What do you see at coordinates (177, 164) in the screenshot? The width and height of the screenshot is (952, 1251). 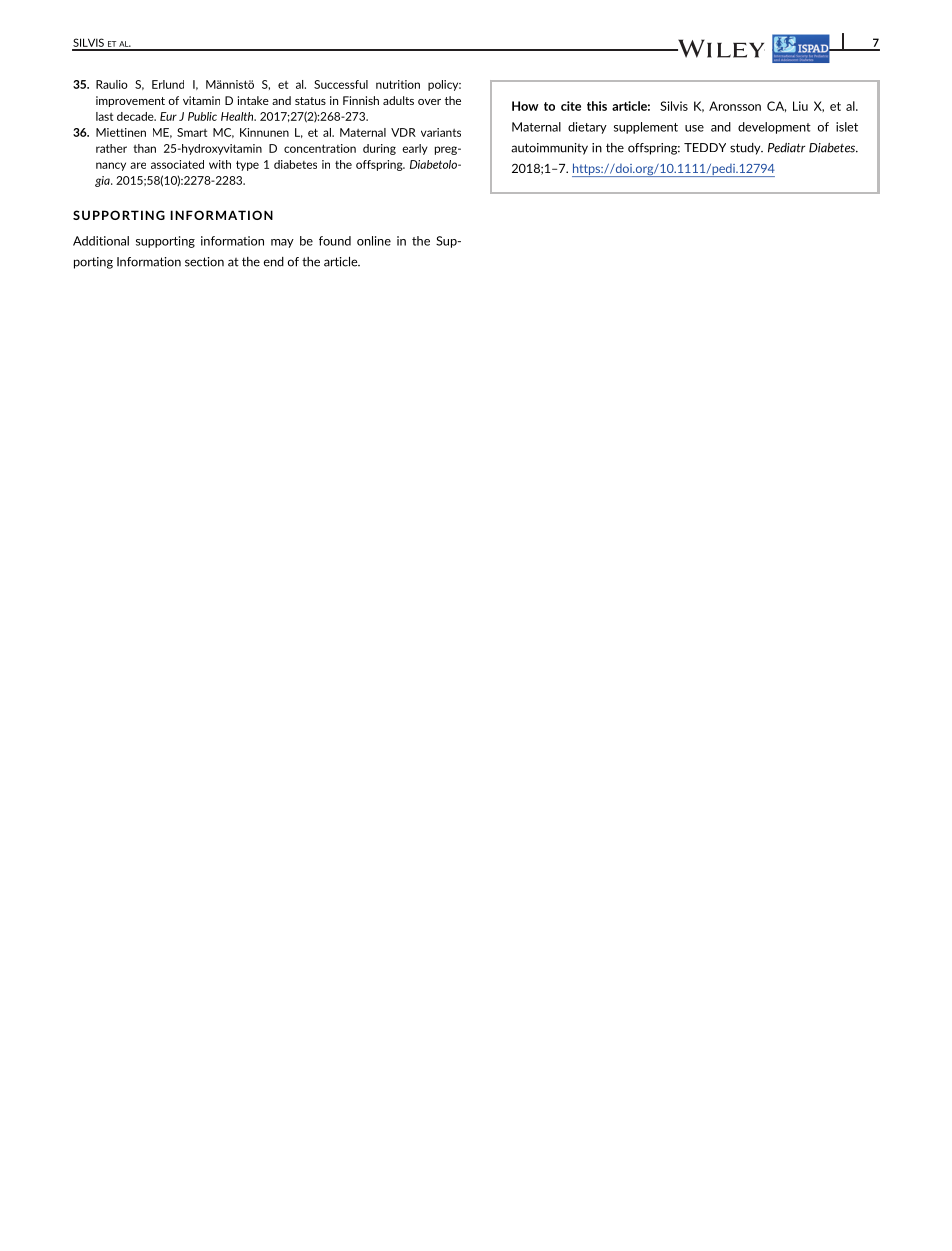 I see `associated` at bounding box center [177, 164].
